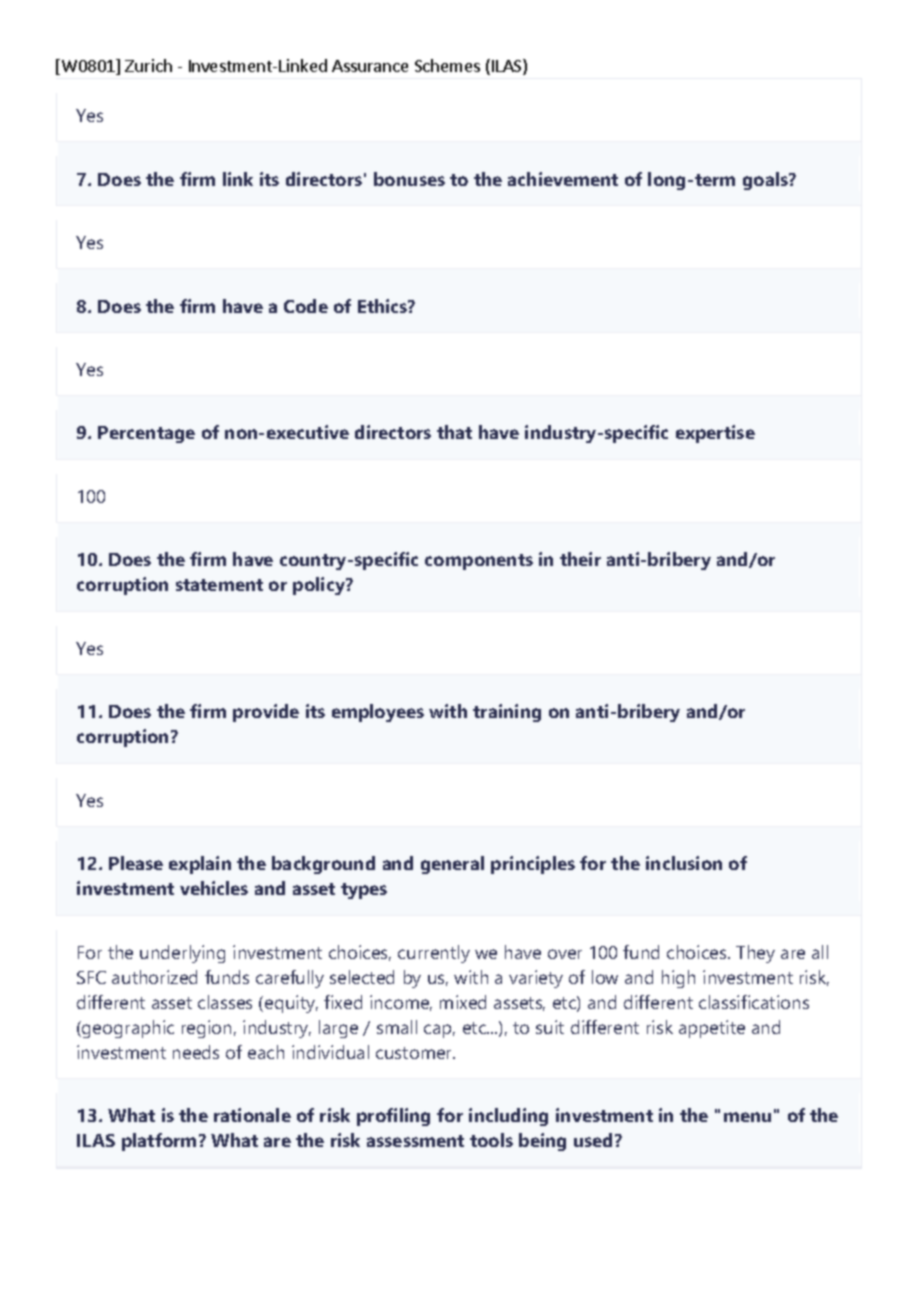  What do you see at coordinates (393, 1117) in the screenshot?
I see `profiling` at bounding box center [393, 1117].
